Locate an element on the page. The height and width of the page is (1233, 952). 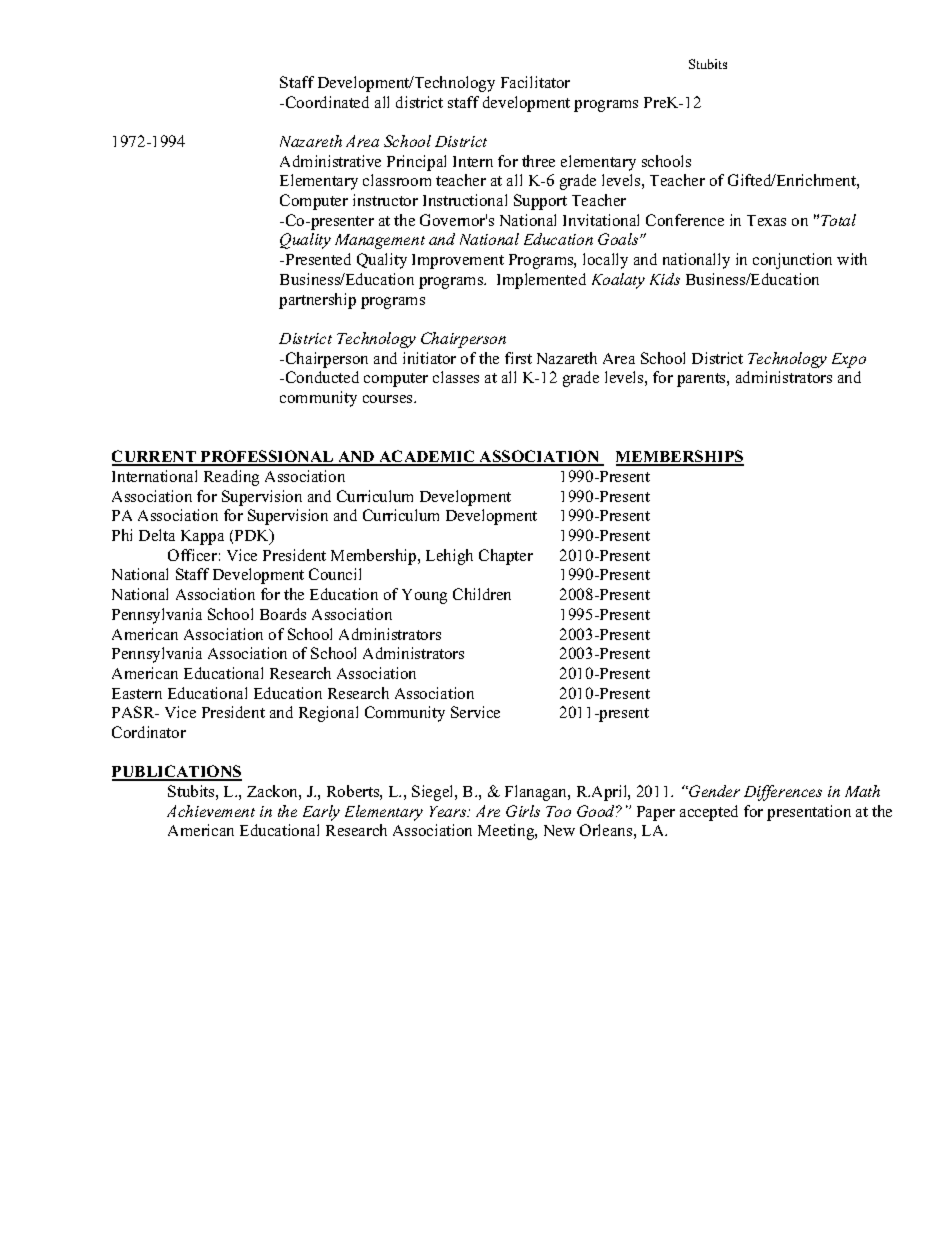
Texas is located at coordinates (766, 220).
